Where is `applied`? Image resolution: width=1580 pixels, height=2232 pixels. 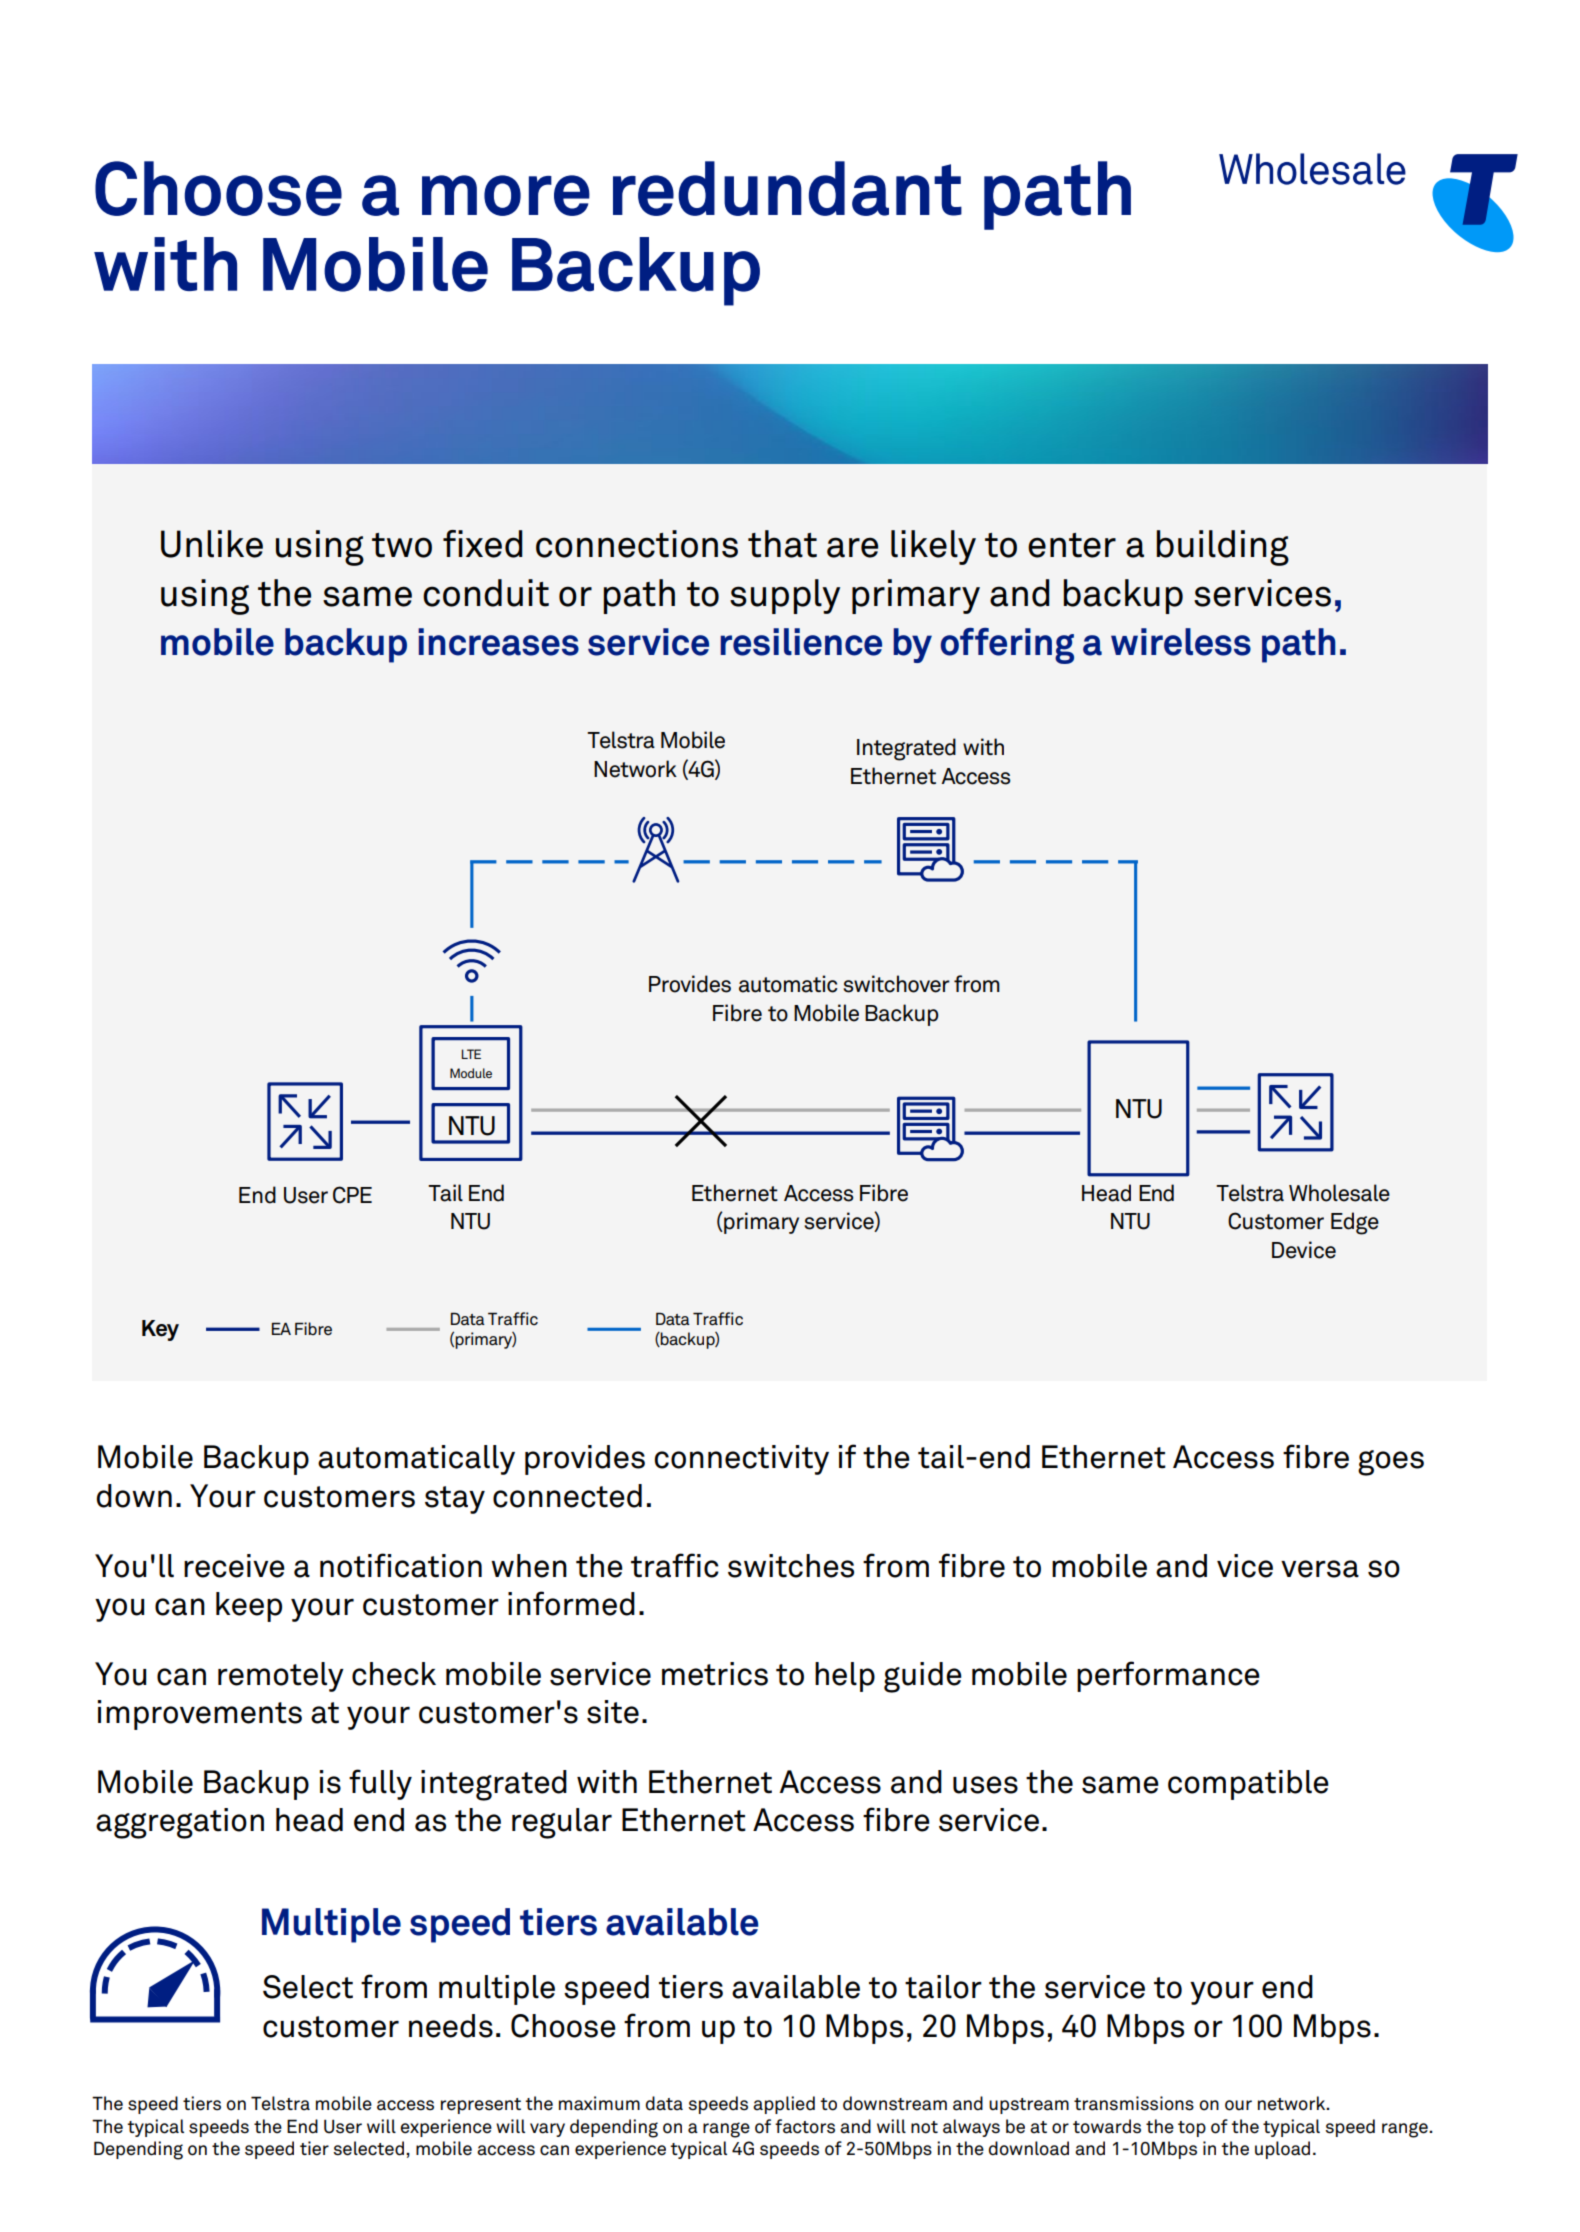
applied is located at coordinates (784, 2105).
